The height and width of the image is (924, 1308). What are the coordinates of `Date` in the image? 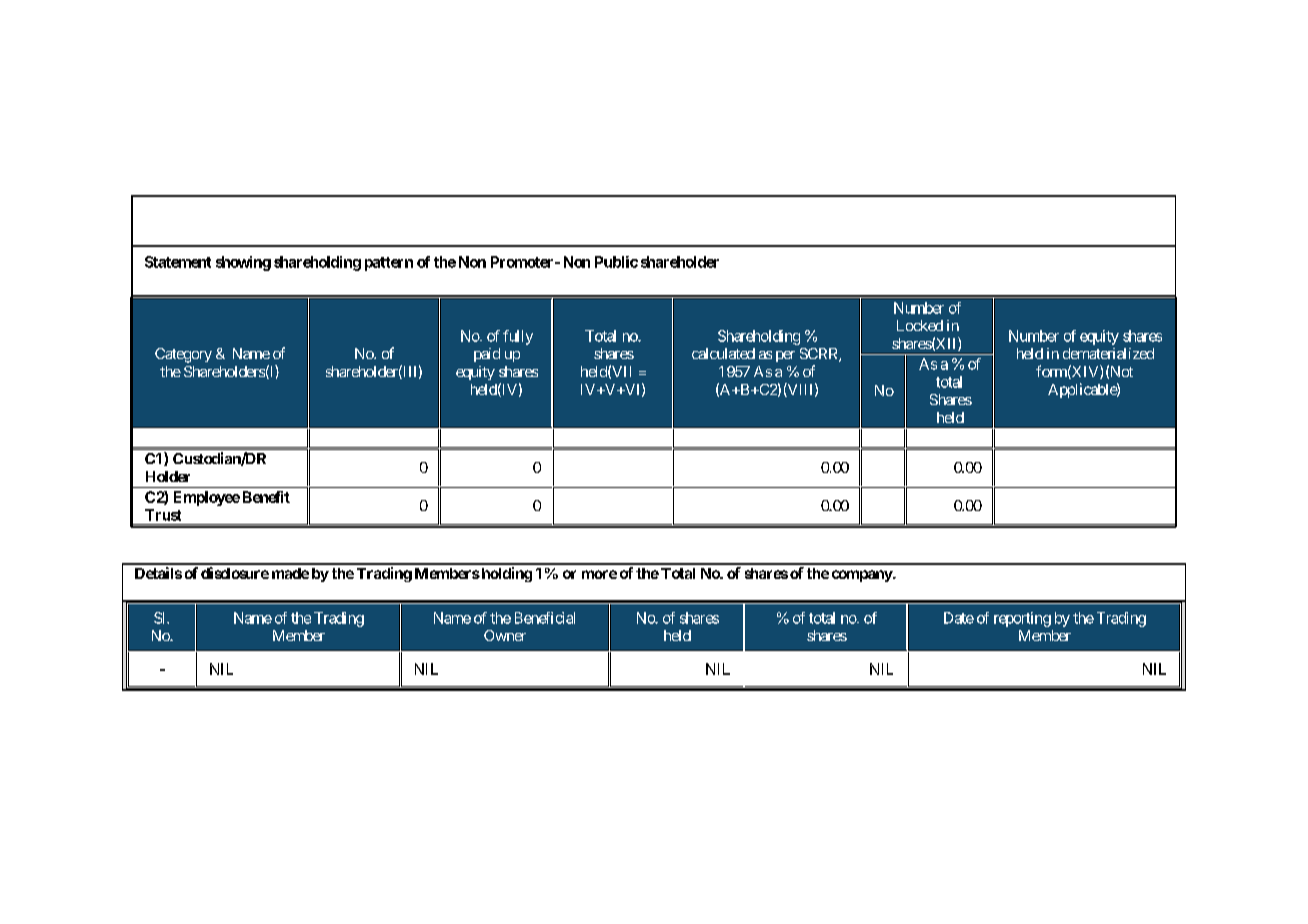 It's located at (959, 618).
